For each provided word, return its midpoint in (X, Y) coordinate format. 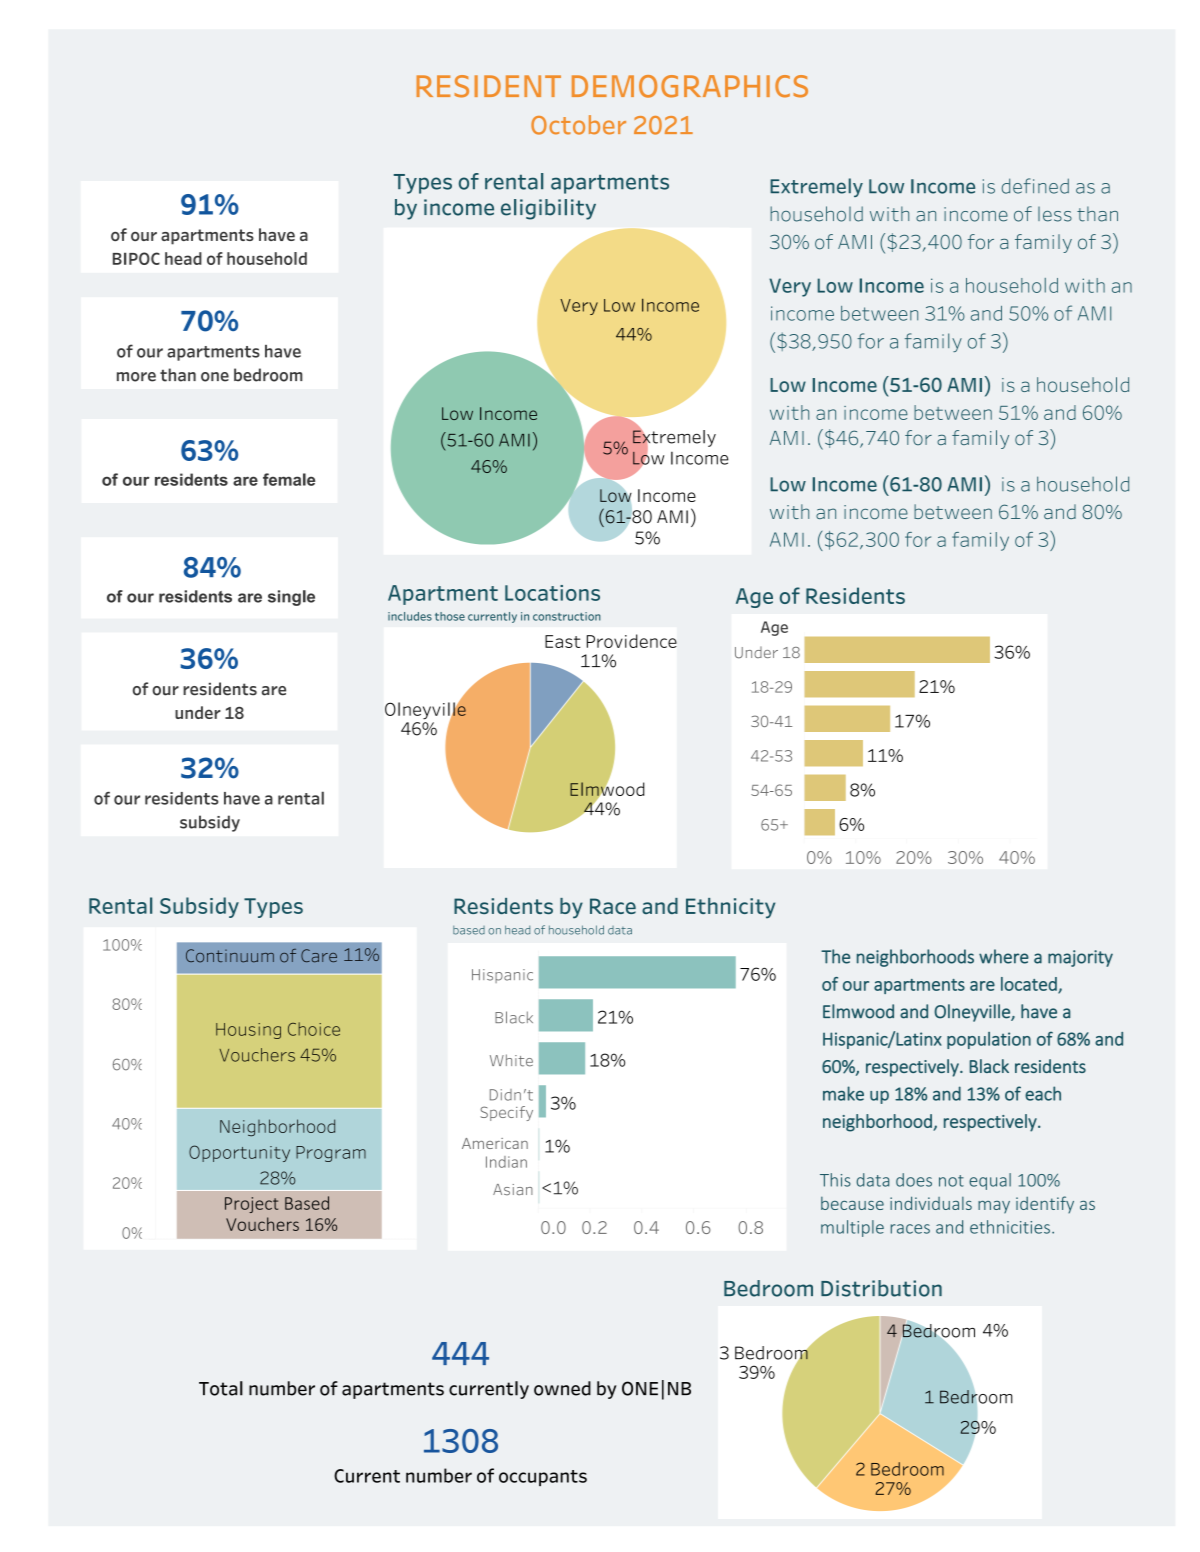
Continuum (230, 956)
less (1055, 214)
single (291, 598)
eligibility (548, 209)
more (136, 377)
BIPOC (136, 258)
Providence (632, 641)
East (562, 641)
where (1004, 956)
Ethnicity (730, 908)
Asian (513, 1189)
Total (221, 1388)
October (578, 125)
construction (567, 616)
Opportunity (239, 1153)
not (951, 1181)
